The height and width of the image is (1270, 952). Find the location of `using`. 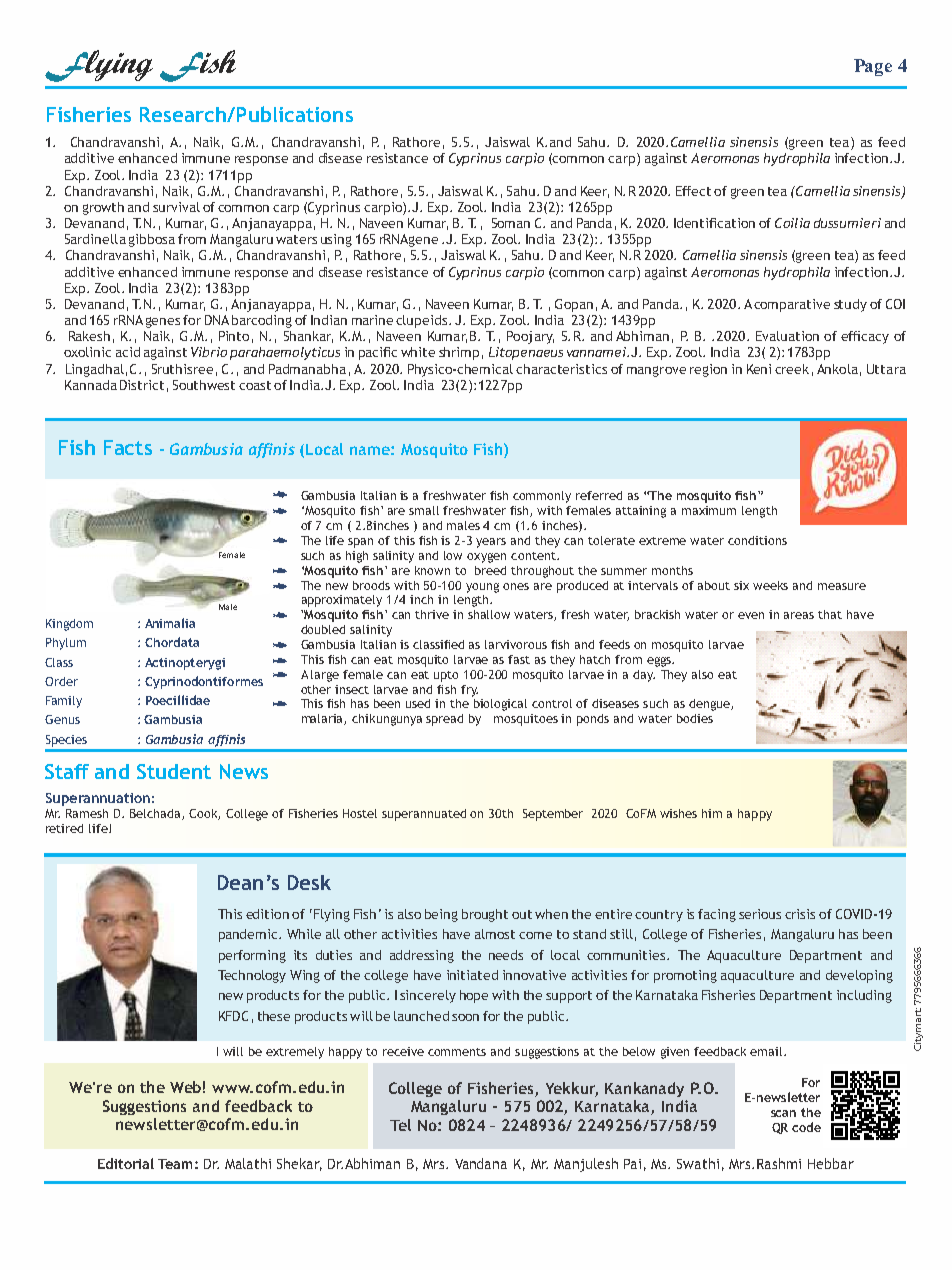

using is located at coordinates (336, 240).
